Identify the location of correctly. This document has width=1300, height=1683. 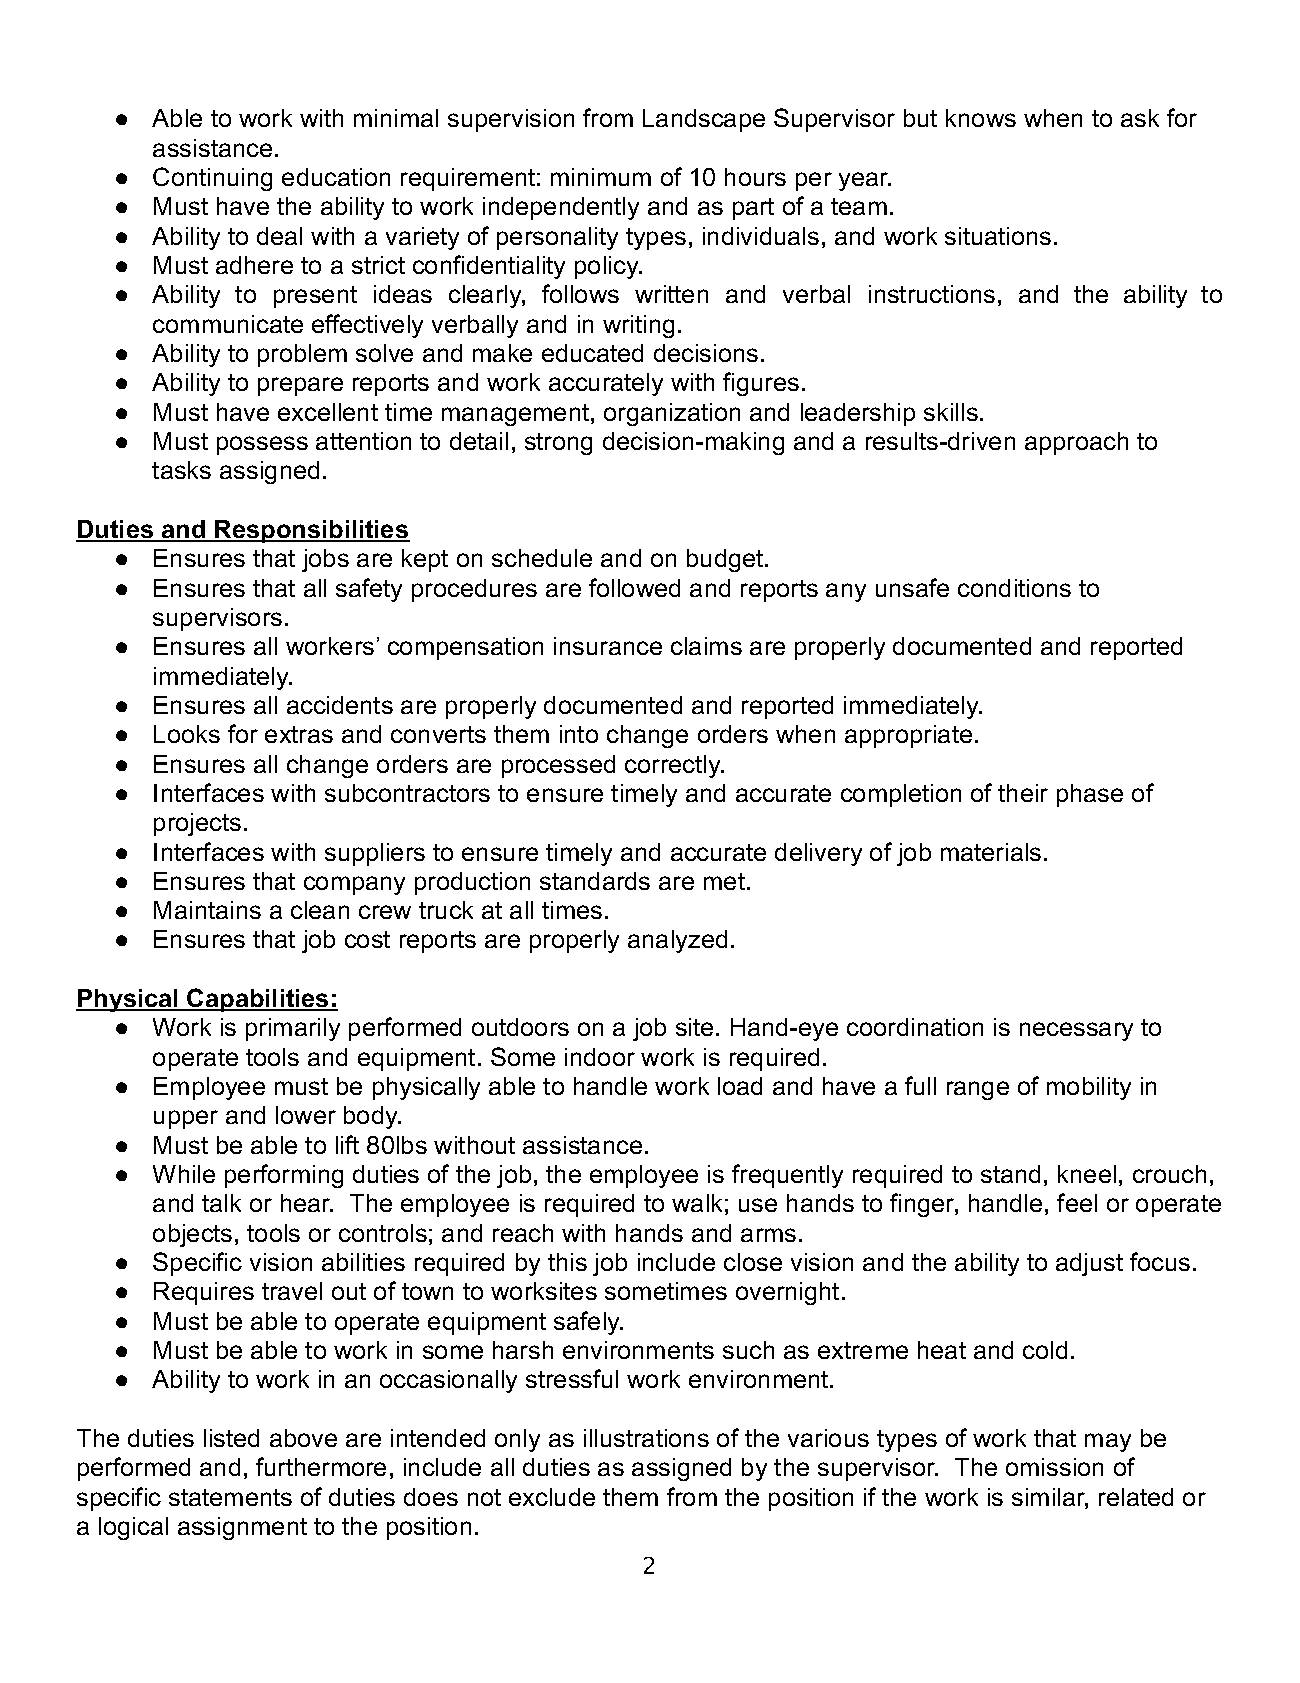
(674, 766).
